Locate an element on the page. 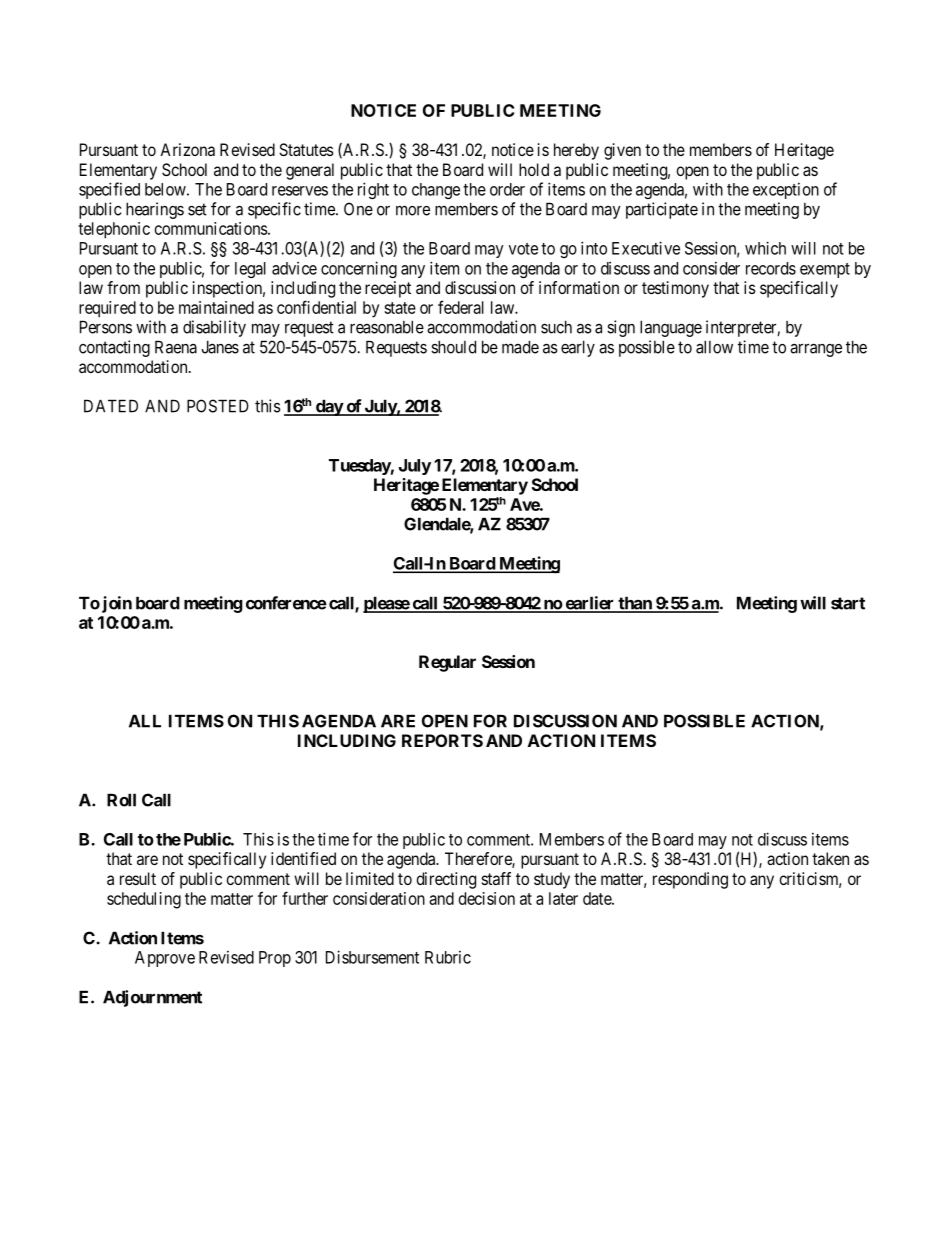  should is located at coordinates (453, 347).
